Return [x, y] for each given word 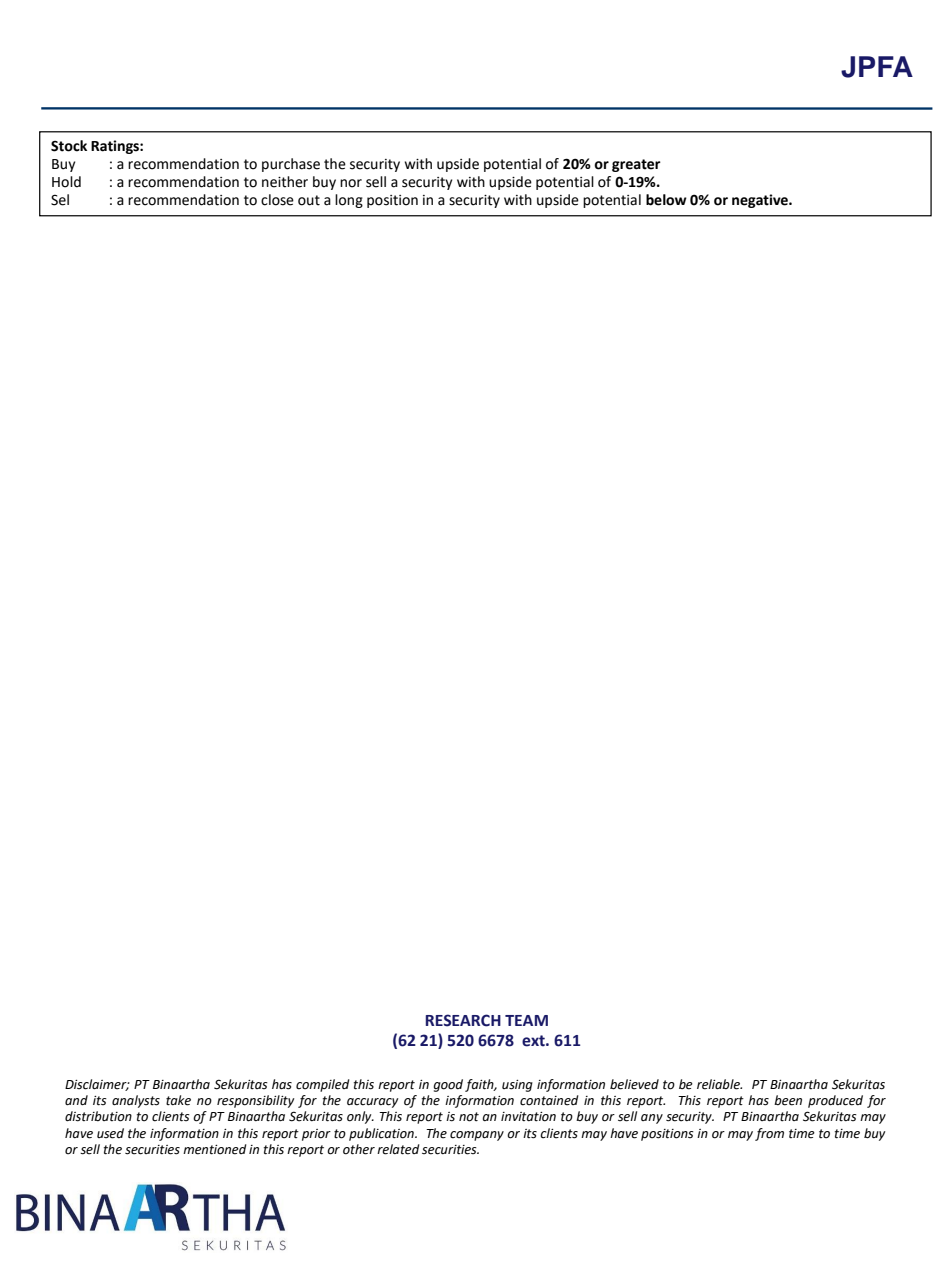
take [178, 1100]
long [349, 201]
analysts [136, 1101]
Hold [66, 182]
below [666, 200]
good [448, 1085]
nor [351, 183]
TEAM [526, 1020]
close [277, 200]
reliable [719, 1084]
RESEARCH [463, 1020]
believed [634, 1084]
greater [636, 165]
